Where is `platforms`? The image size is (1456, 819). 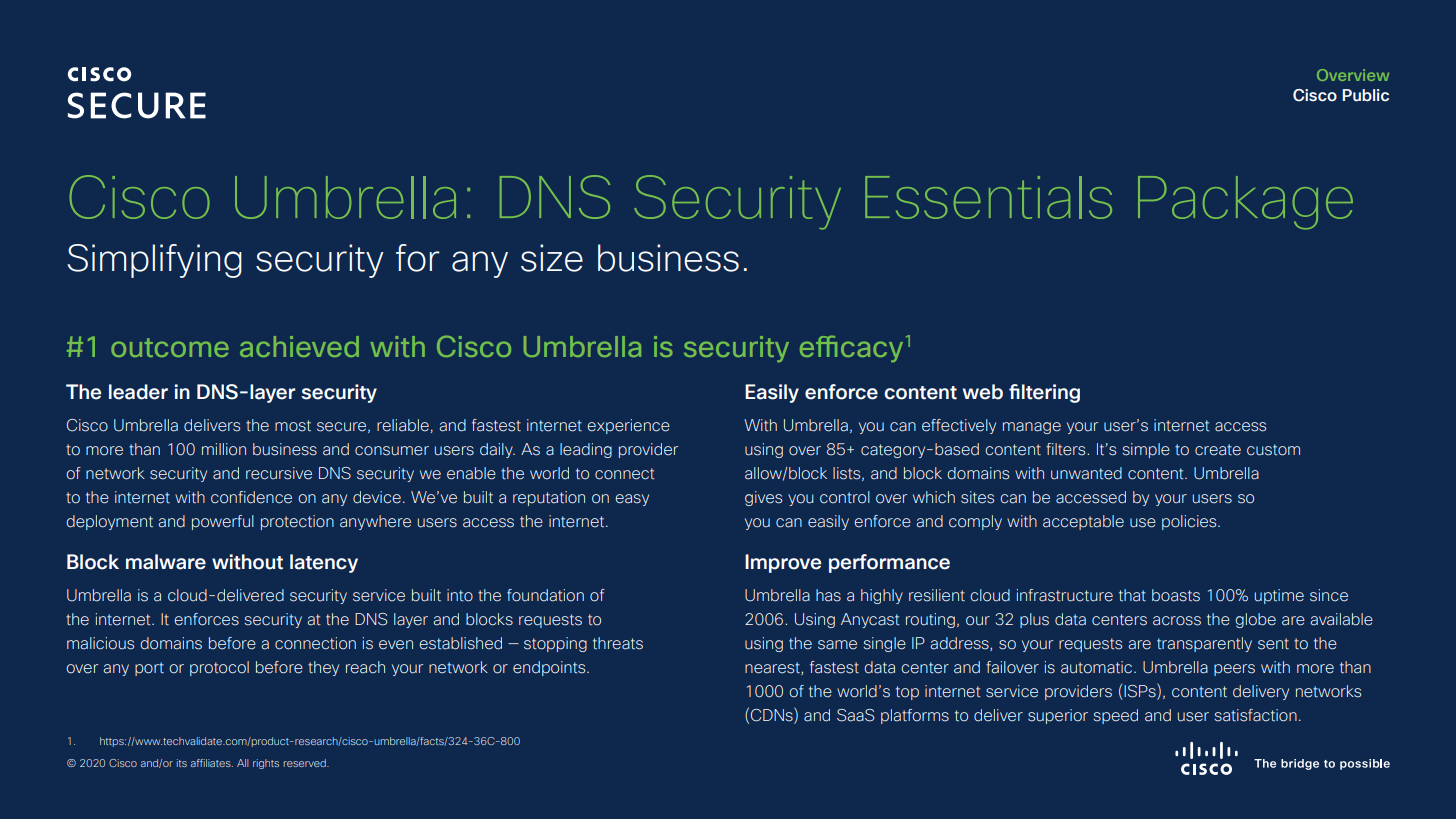
platforms is located at coordinates (915, 716).
